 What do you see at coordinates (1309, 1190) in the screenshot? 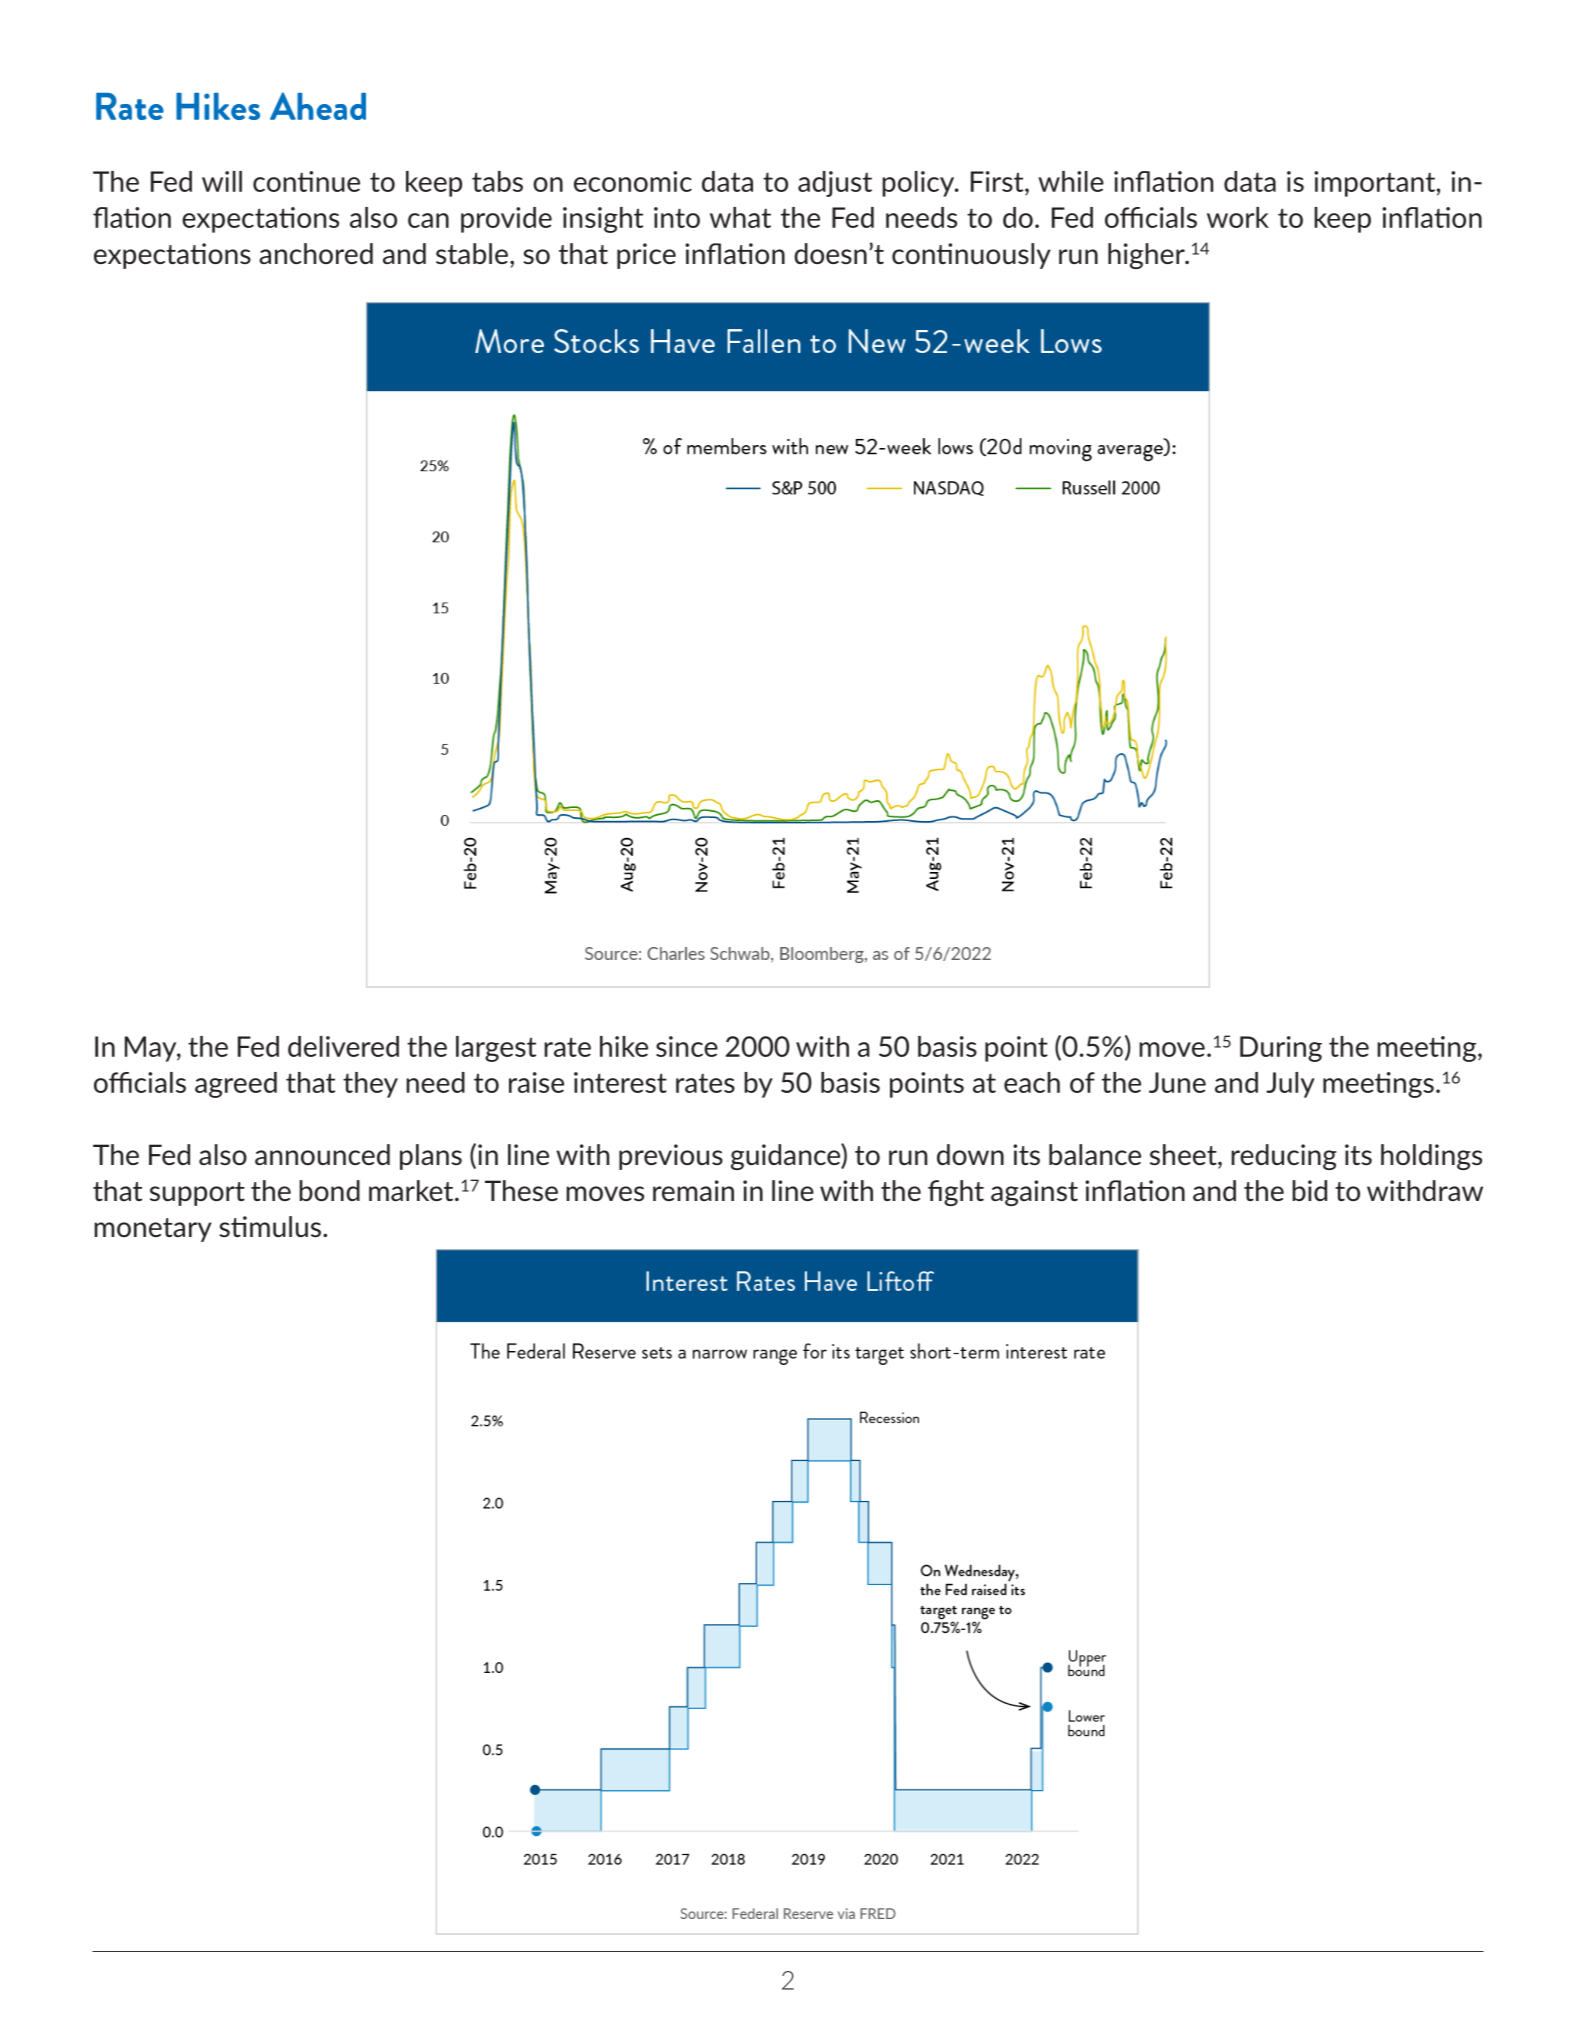
I see `bid` at bounding box center [1309, 1190].
